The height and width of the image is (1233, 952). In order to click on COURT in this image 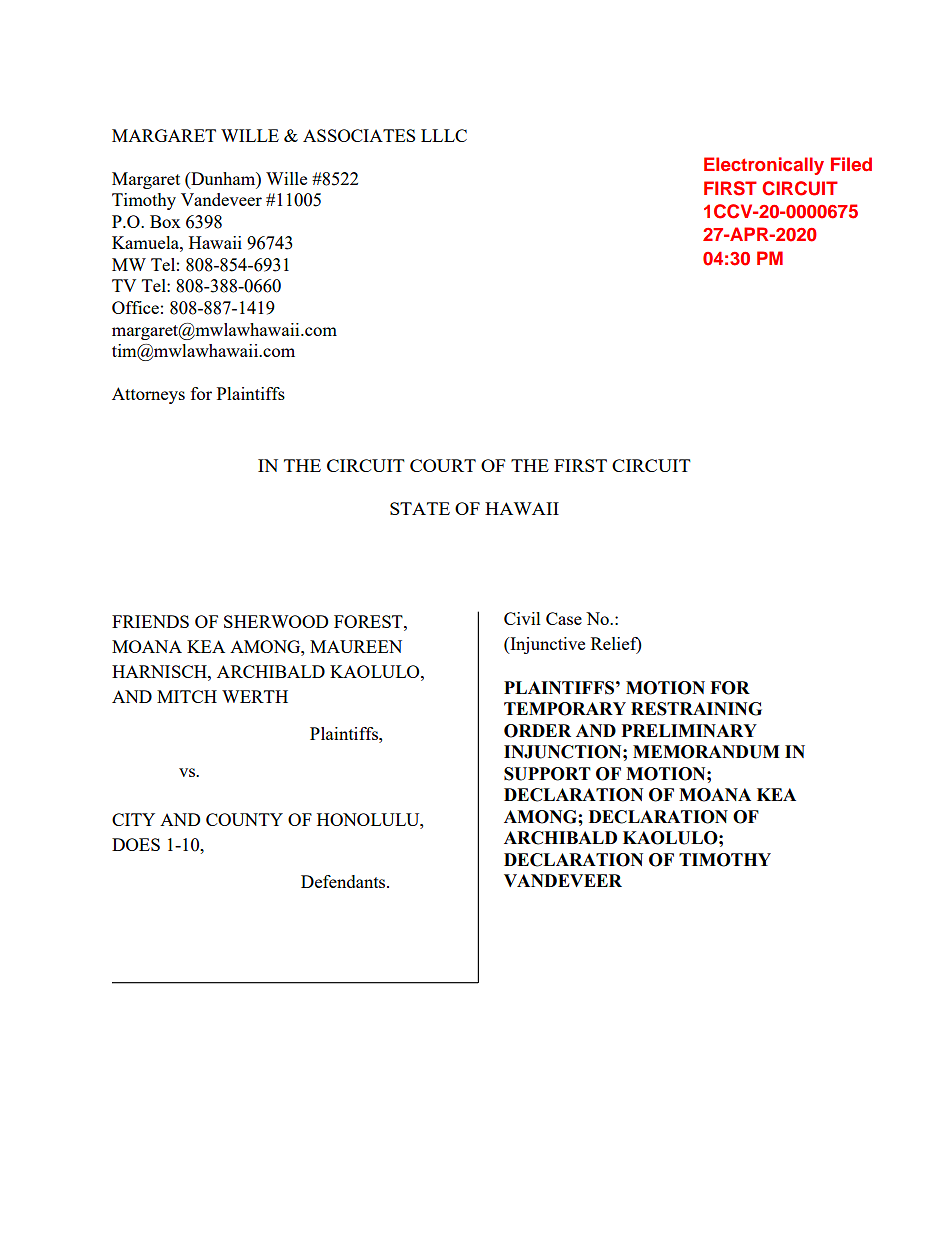, I will do `click(443, 465)`.
